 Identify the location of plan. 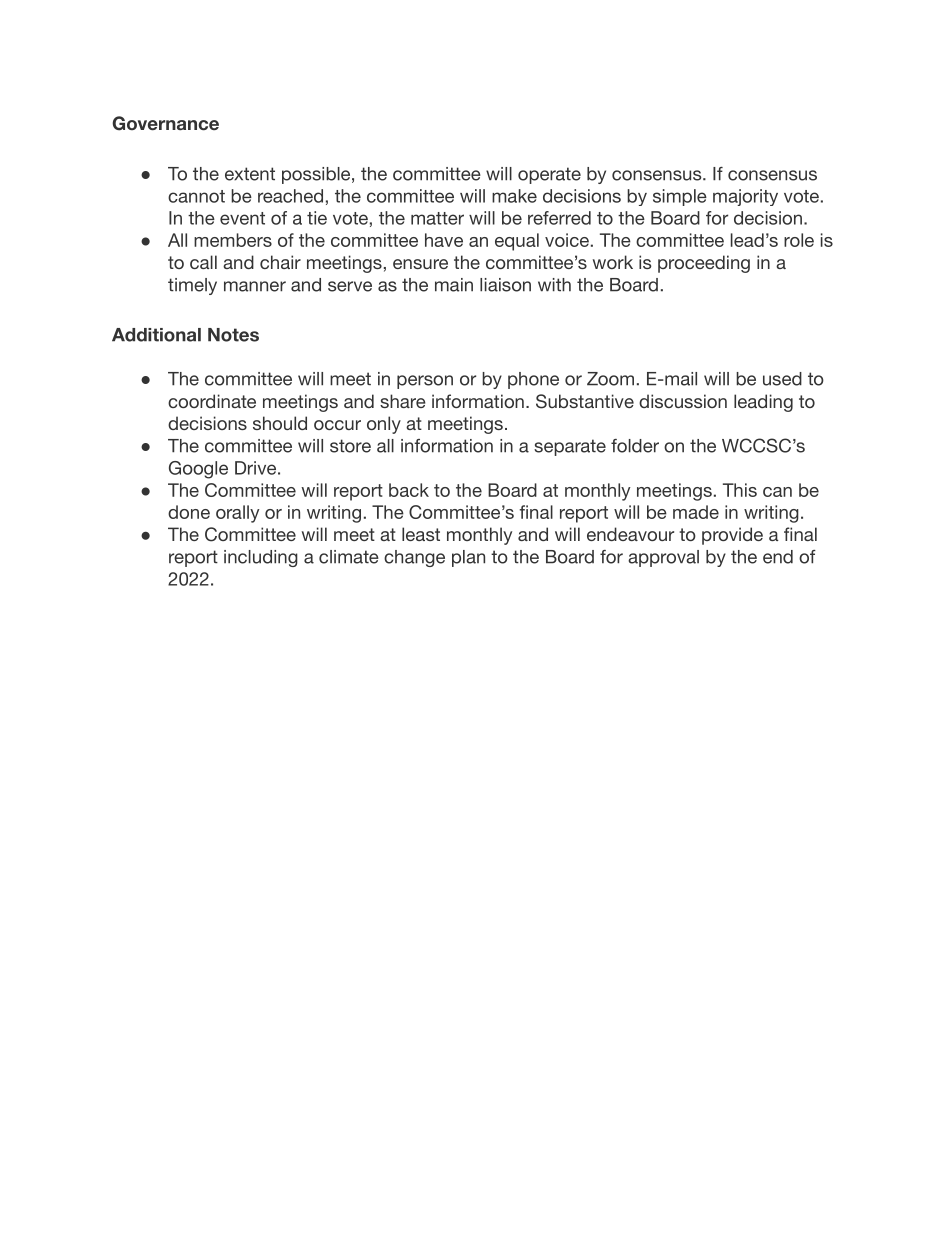
(468, 558).
